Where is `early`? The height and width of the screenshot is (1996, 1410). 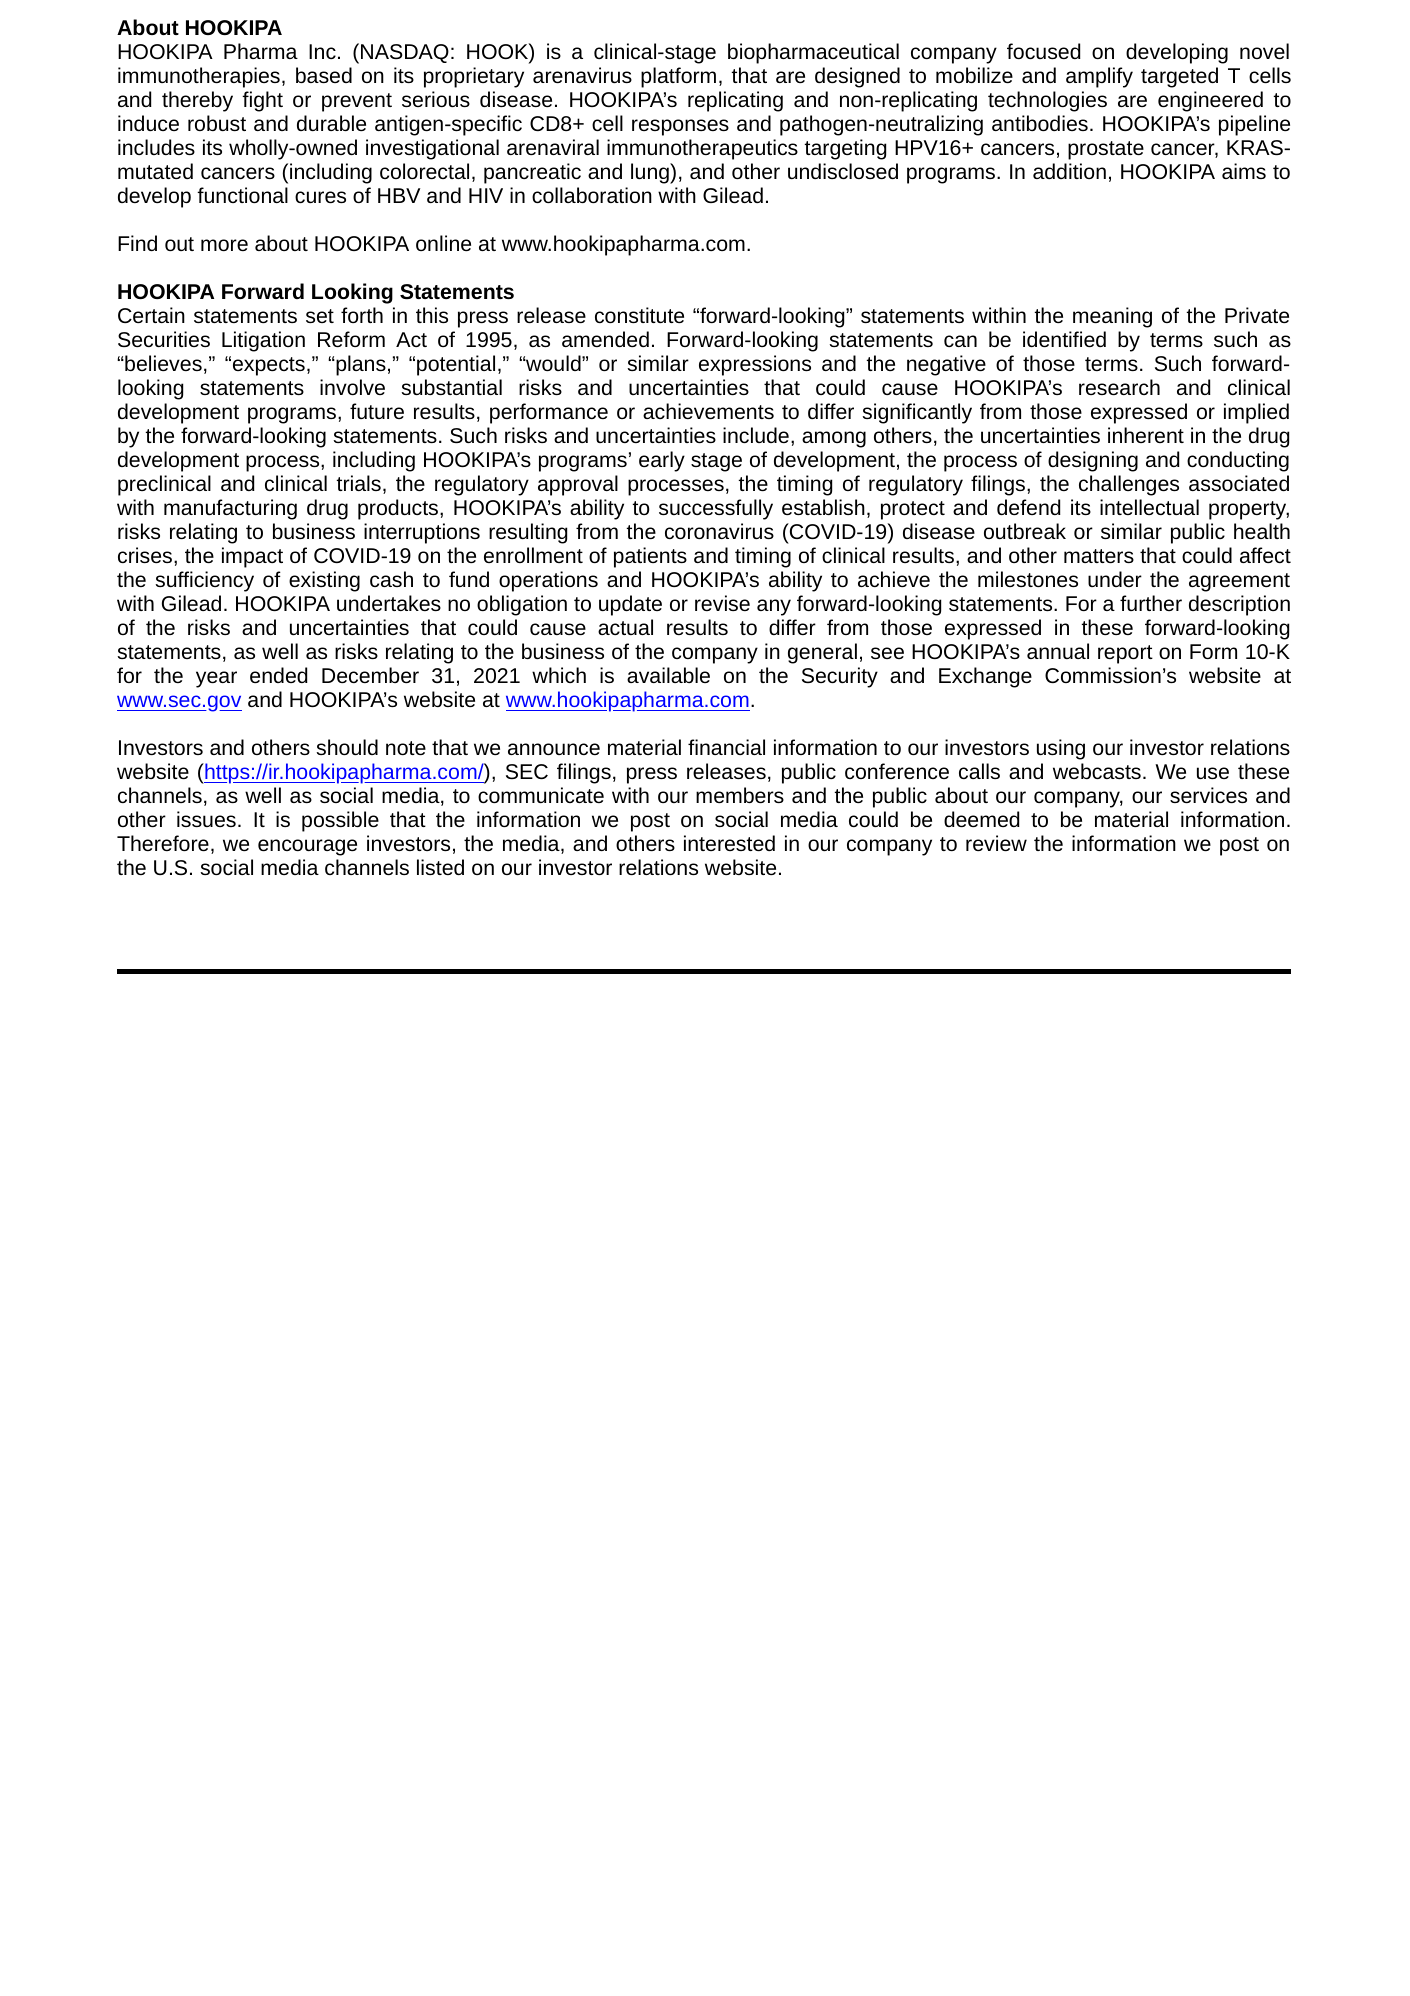
early is located at coordinates (662, 461).
